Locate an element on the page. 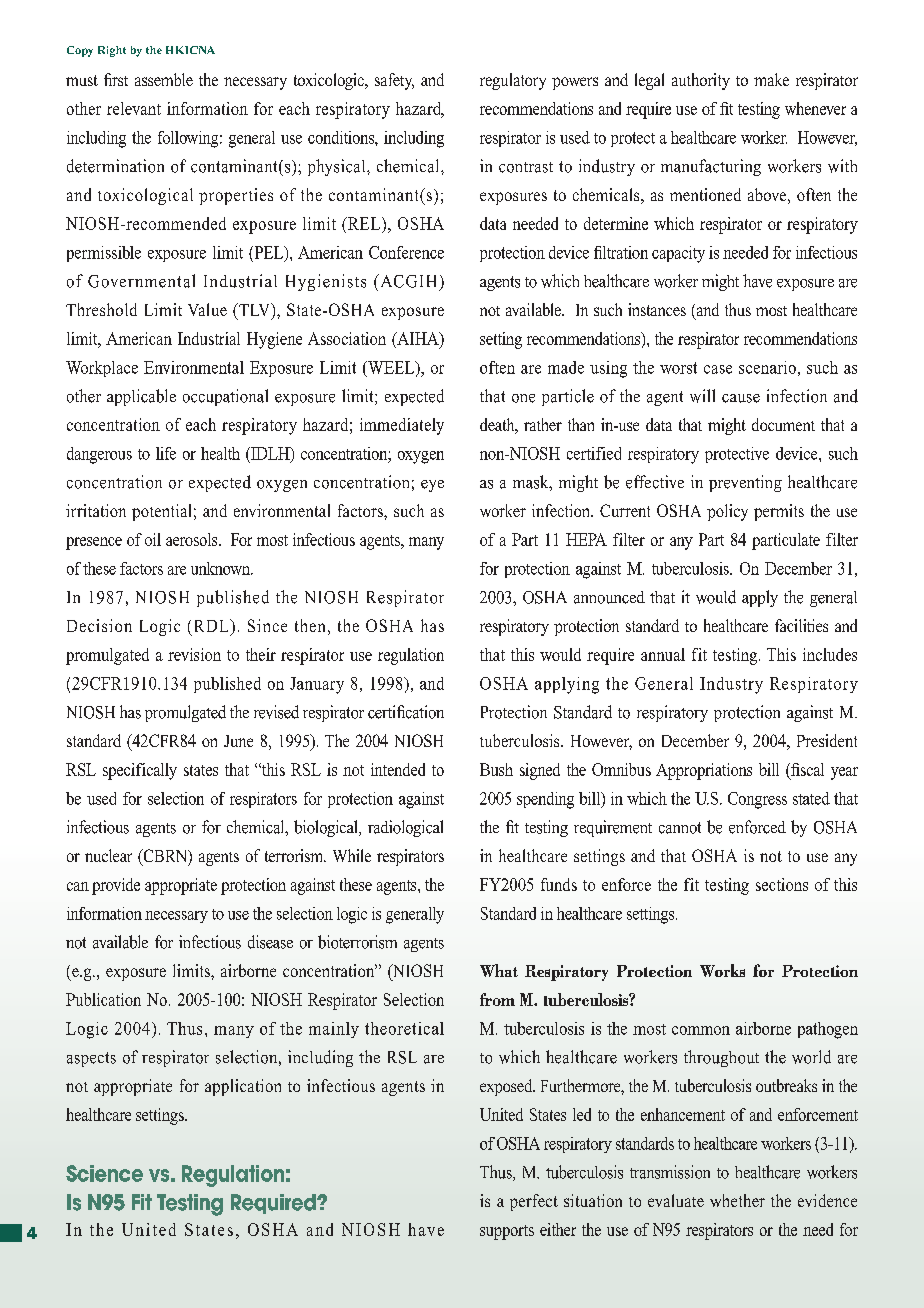 This document has height=1308, width=924. facilities is located at coordinates (801, 625).
